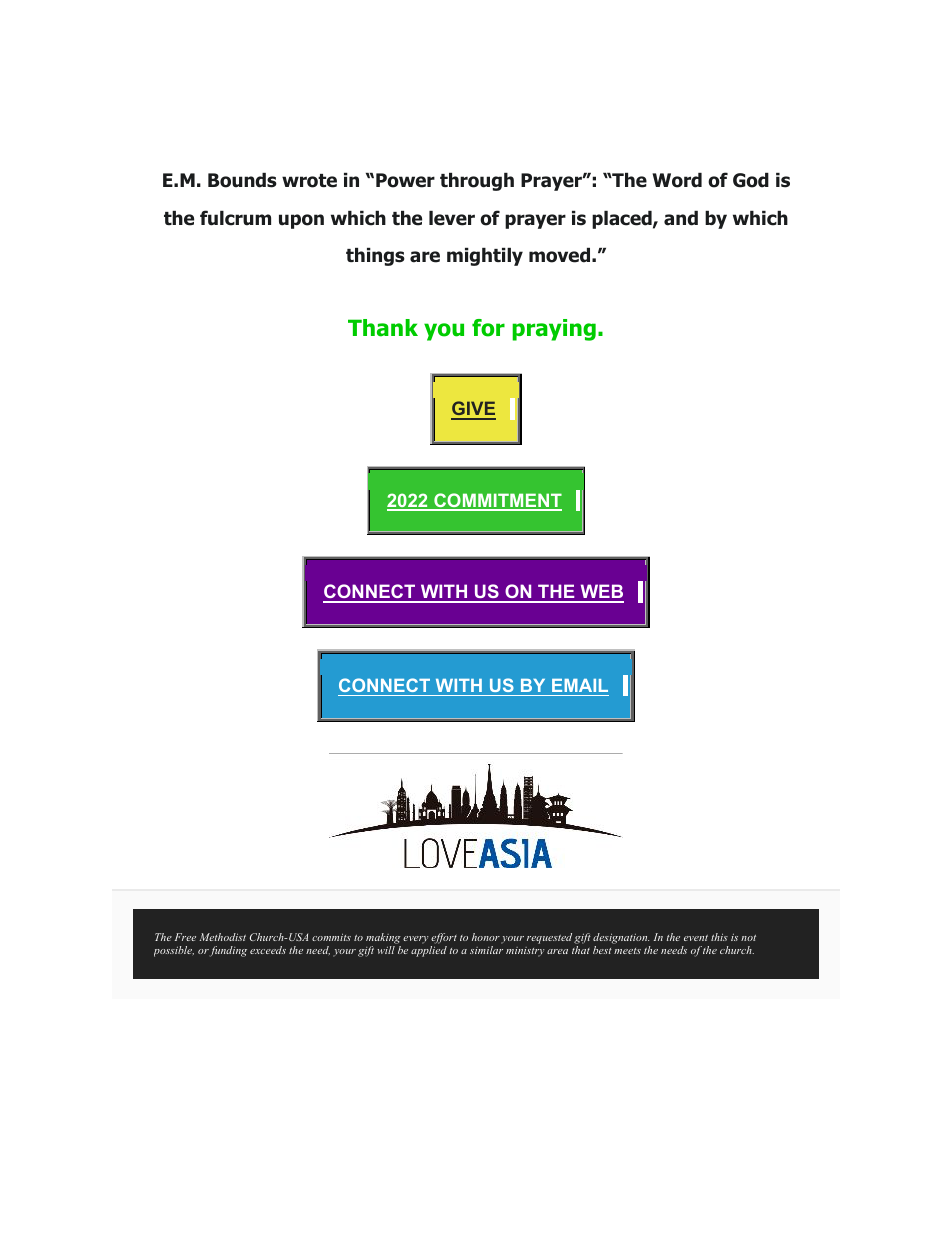 This screenshot has width=952, height=1233. Describe the element at coordinates (473, 410) in the screenshot. I see `GIVE` at that location.
